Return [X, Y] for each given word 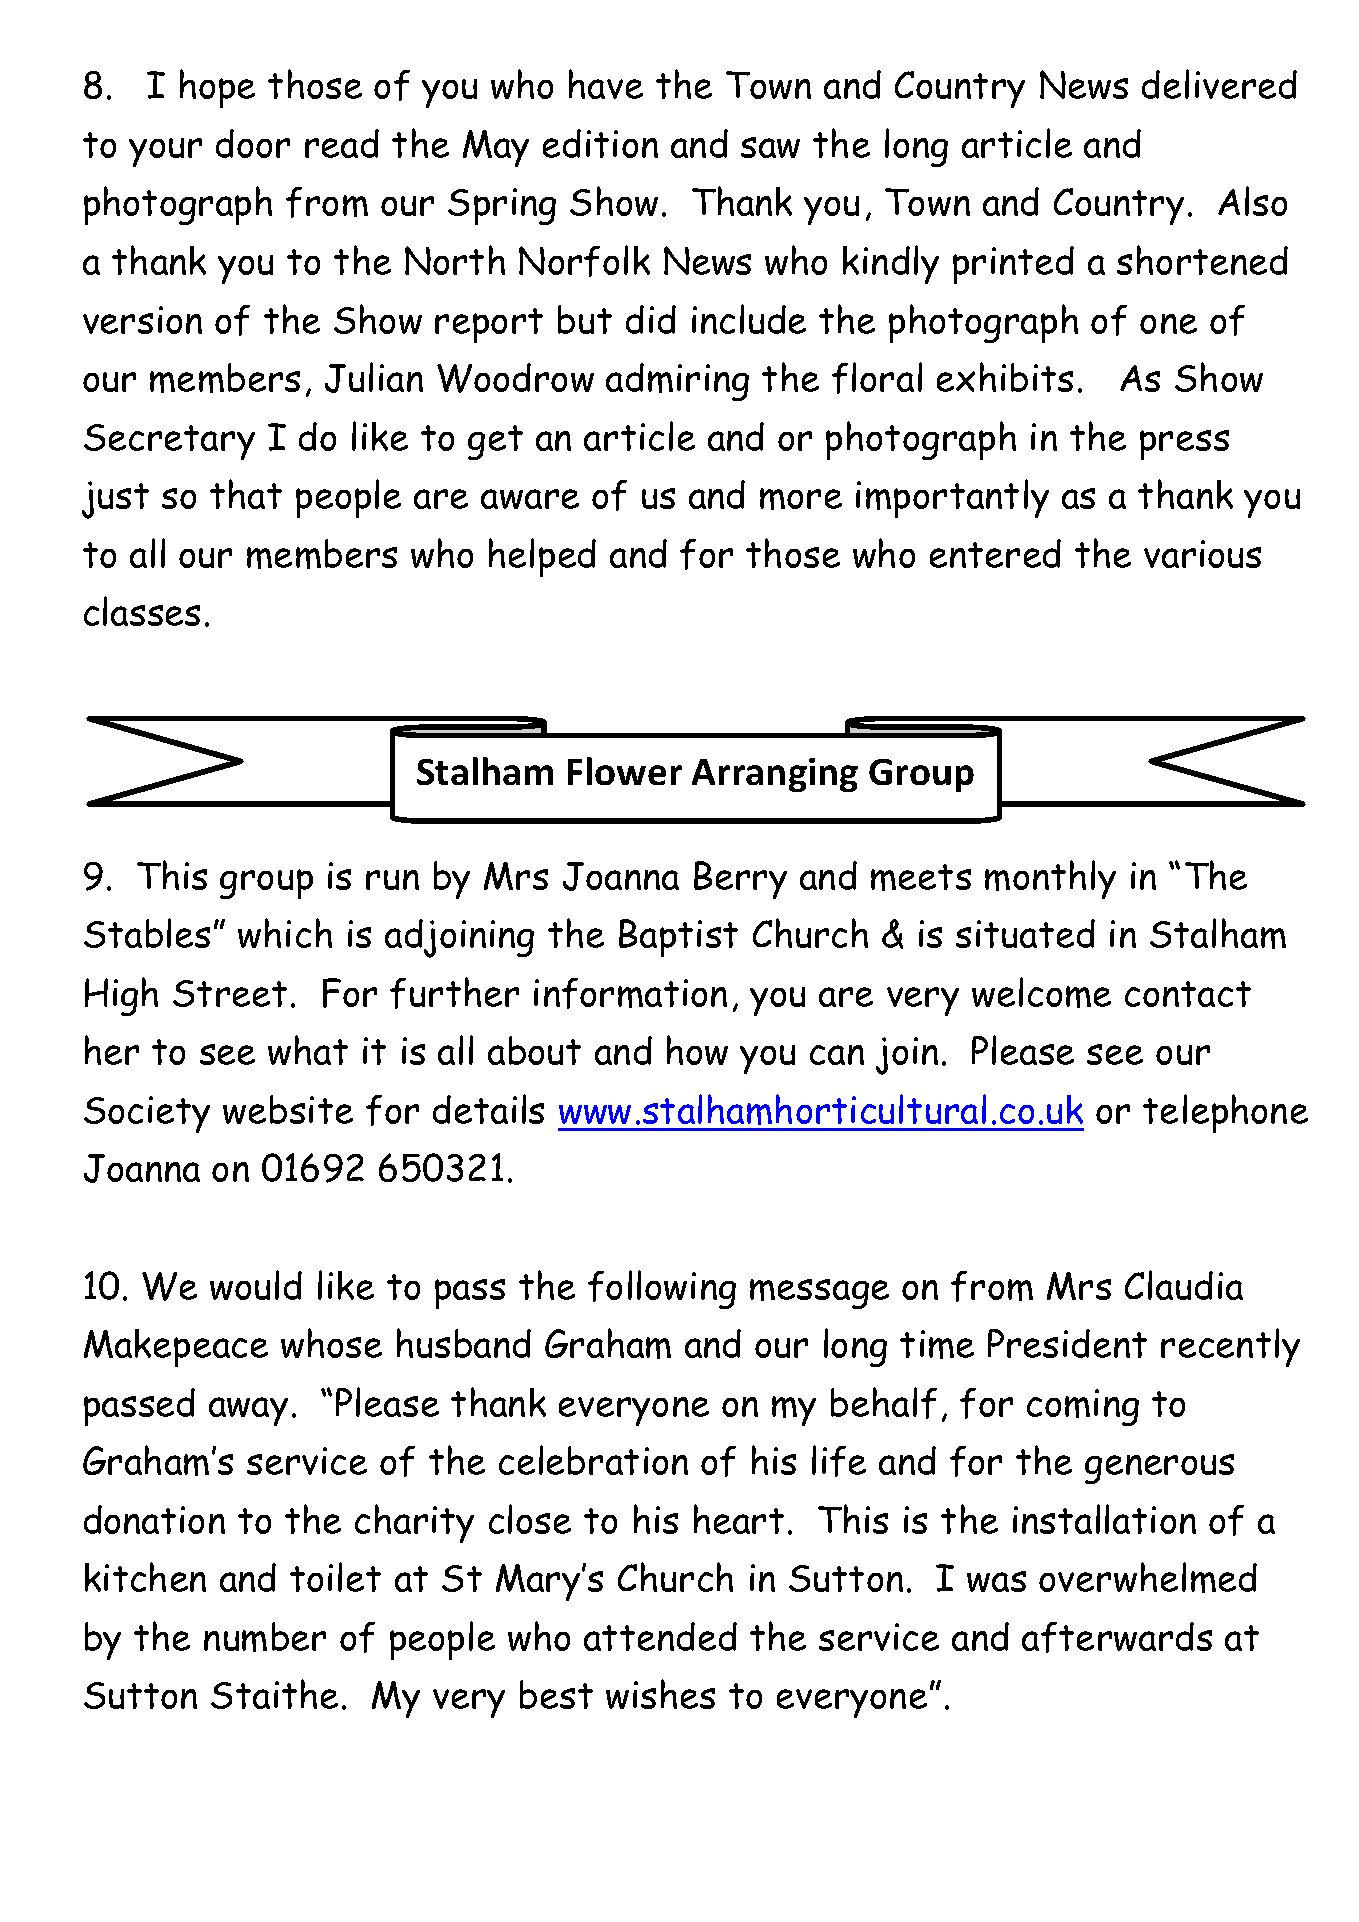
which [285, 933]
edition [600, 143]
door [253, 143]
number [265, 1637]
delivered [1219, 84]
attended [660, 1636]
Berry [740, 880]
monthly [1050, 879]
